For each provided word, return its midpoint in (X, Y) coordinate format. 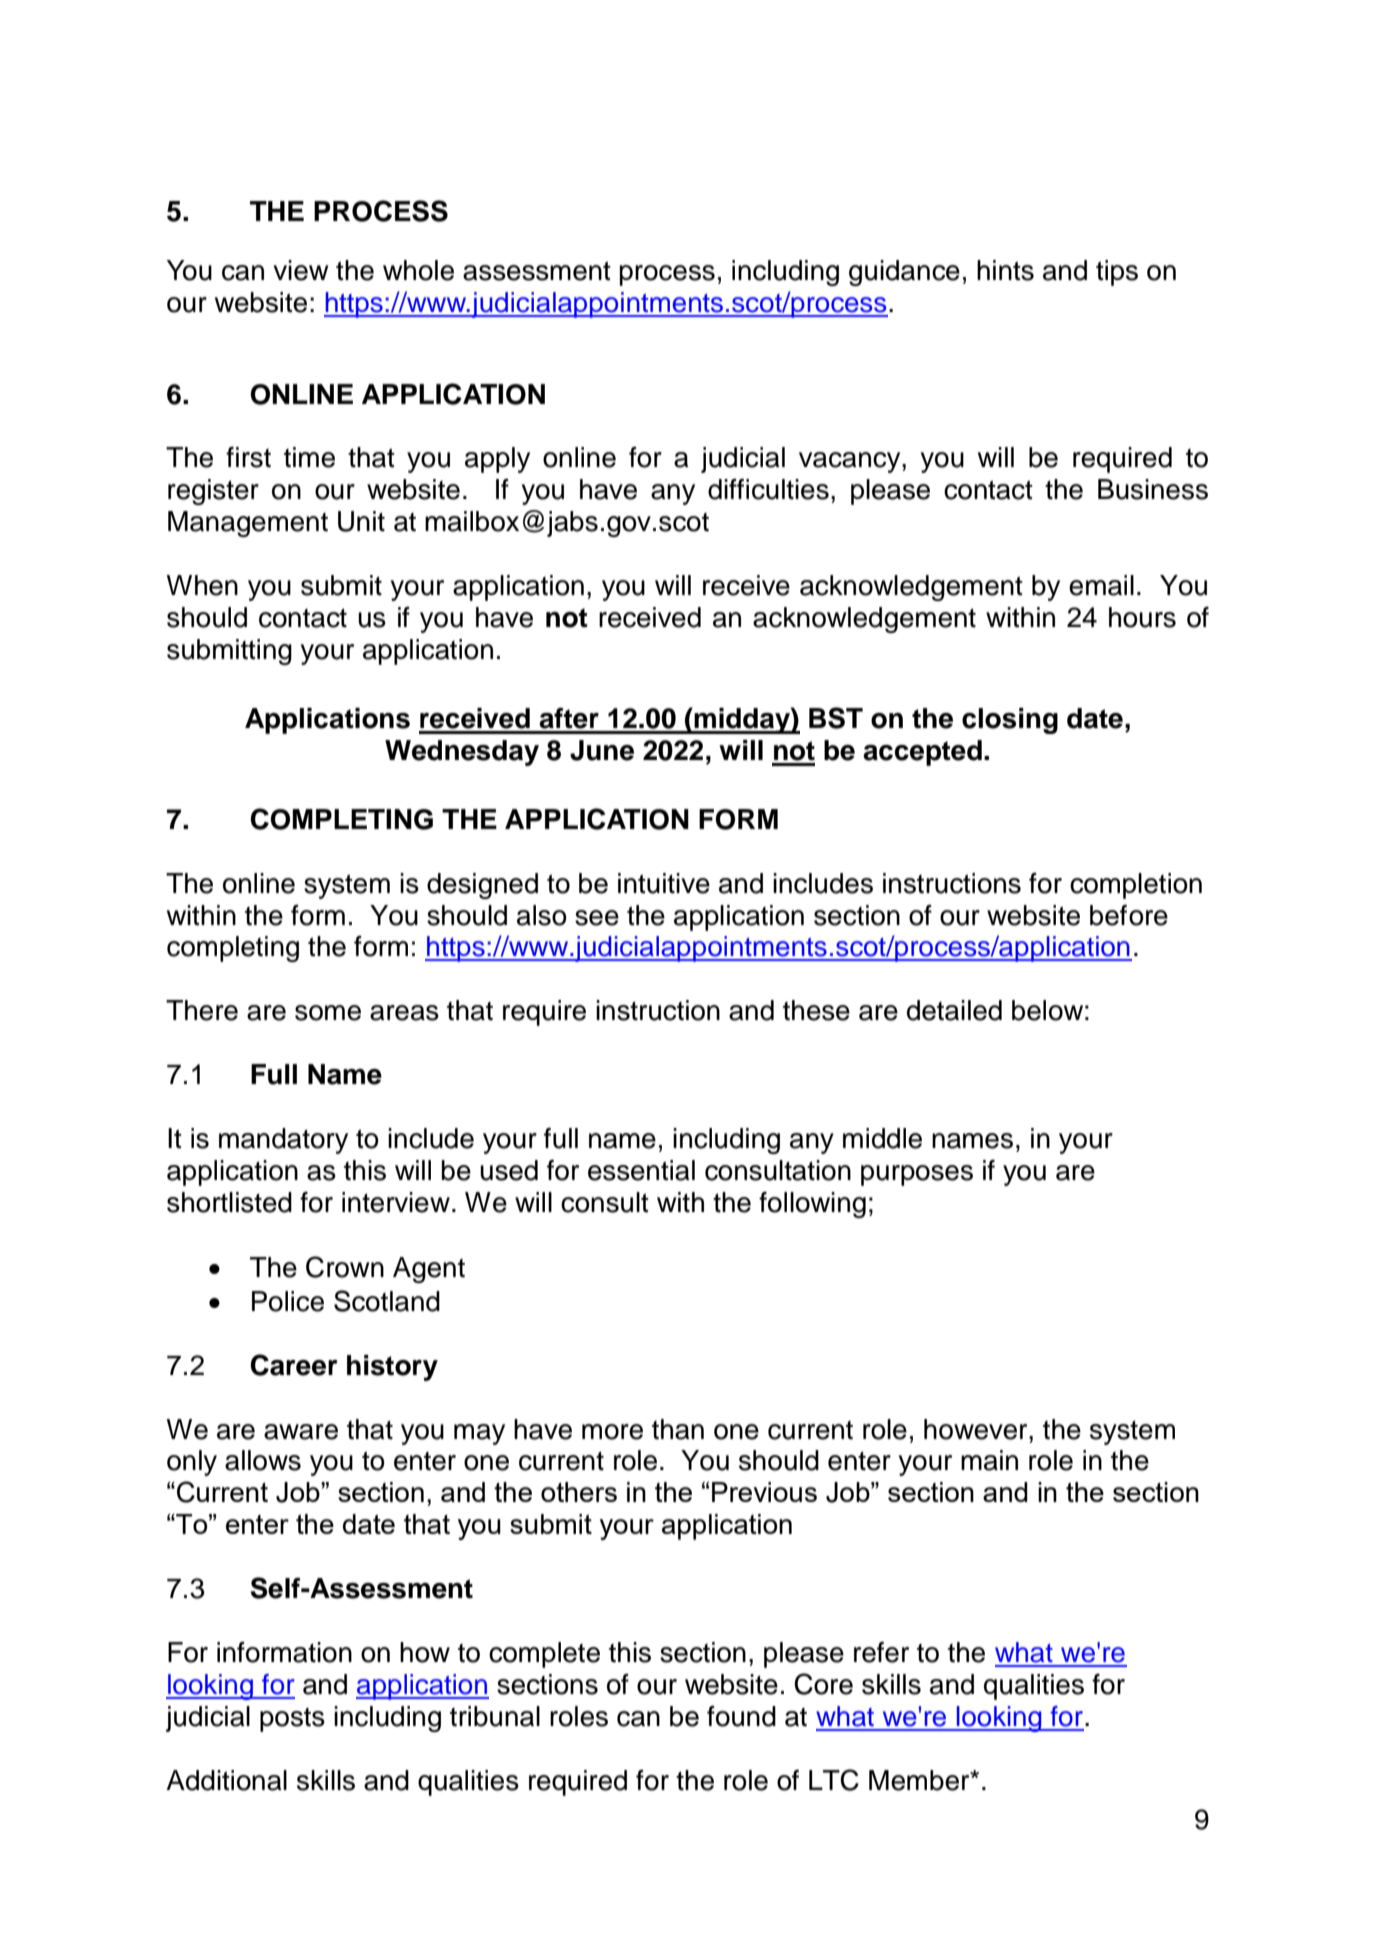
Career (294, 1365)
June (602, 750)
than (678, 1429)
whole (418, 270)
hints (1005, 270)
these (816, 1010)
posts (292, 1720)
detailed (954, 1010)
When (202, 585)
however (977, 1429)
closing (1010, 721)
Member (920, 1780)
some (328, 1013)
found (741, 1716)
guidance (904, 273)
